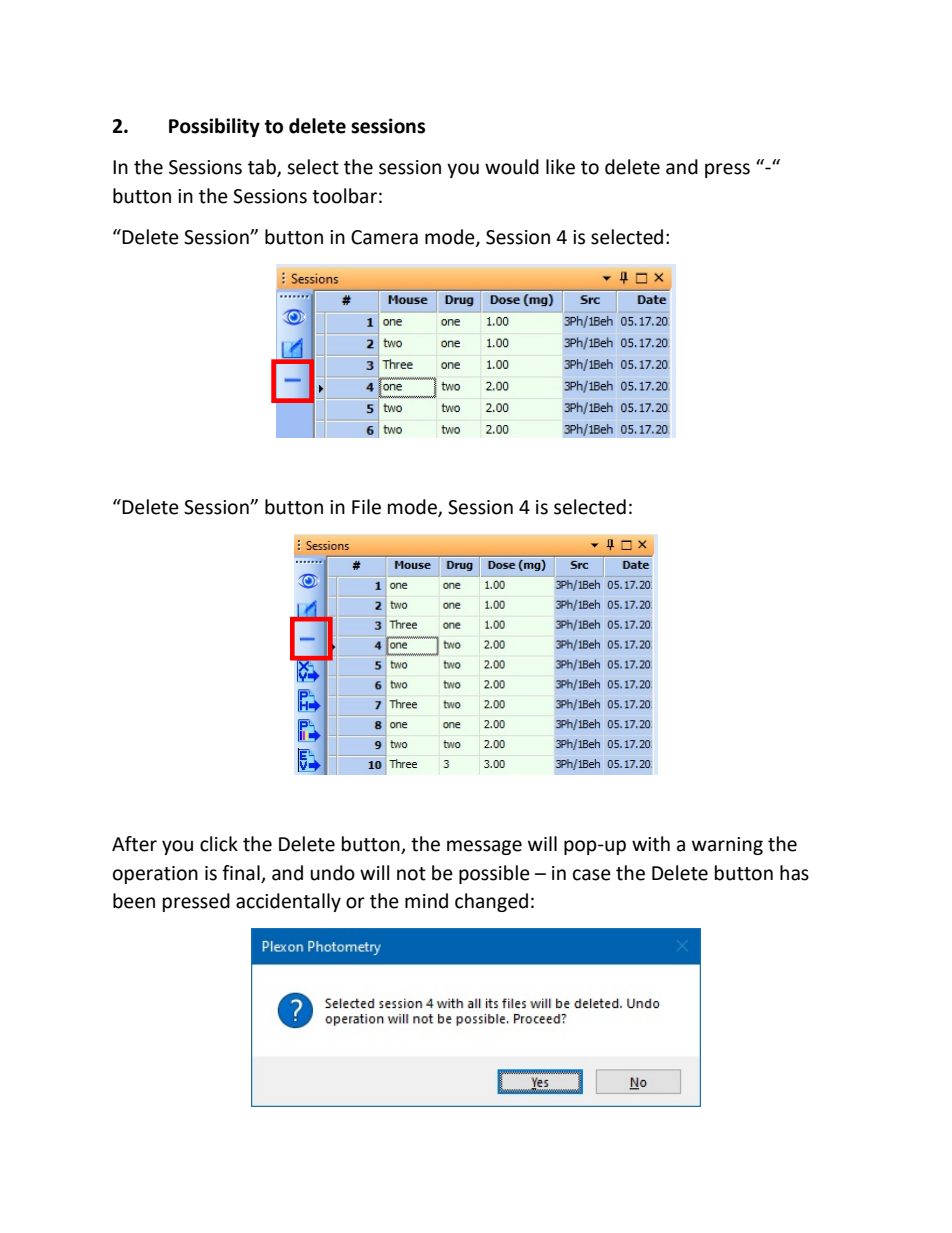 This screenshot has width=952, height=1233. I want to click on final, so click(242, 874).
